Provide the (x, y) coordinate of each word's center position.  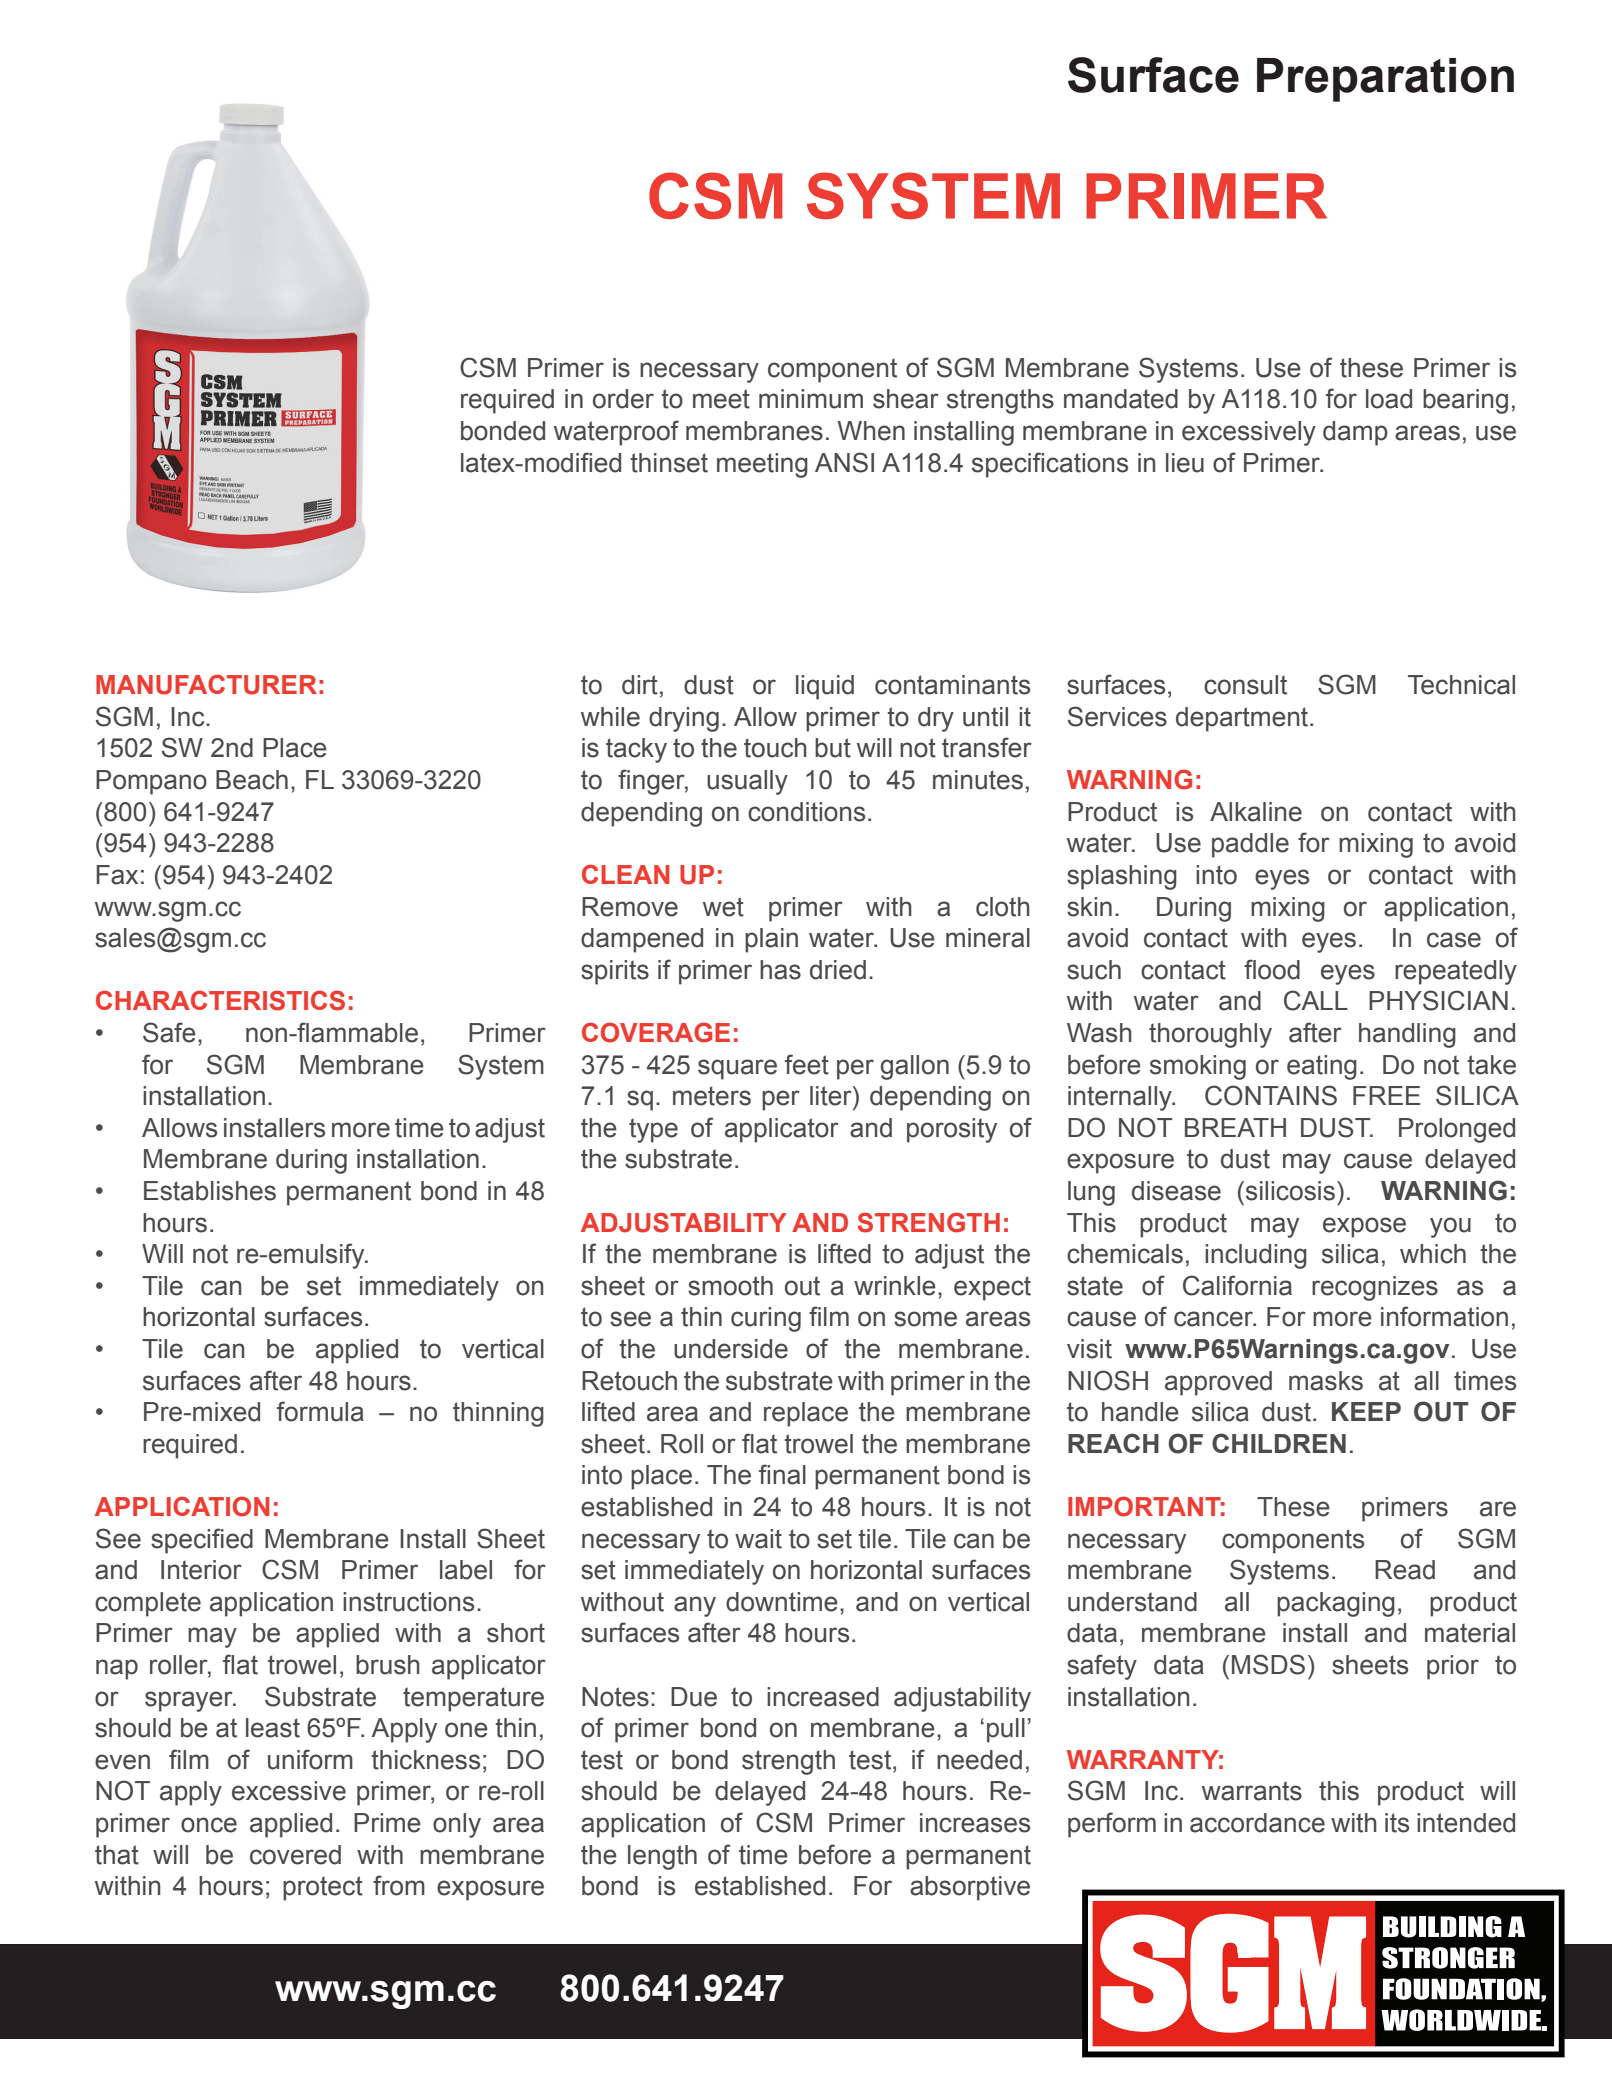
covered (295, 1855)
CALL (1316, 1000)
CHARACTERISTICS (220, 1000)
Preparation (1385, 80)
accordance (1257, 1823)
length (662, 1857)
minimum (811, 399)
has (780, 970)
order (623, 399)
